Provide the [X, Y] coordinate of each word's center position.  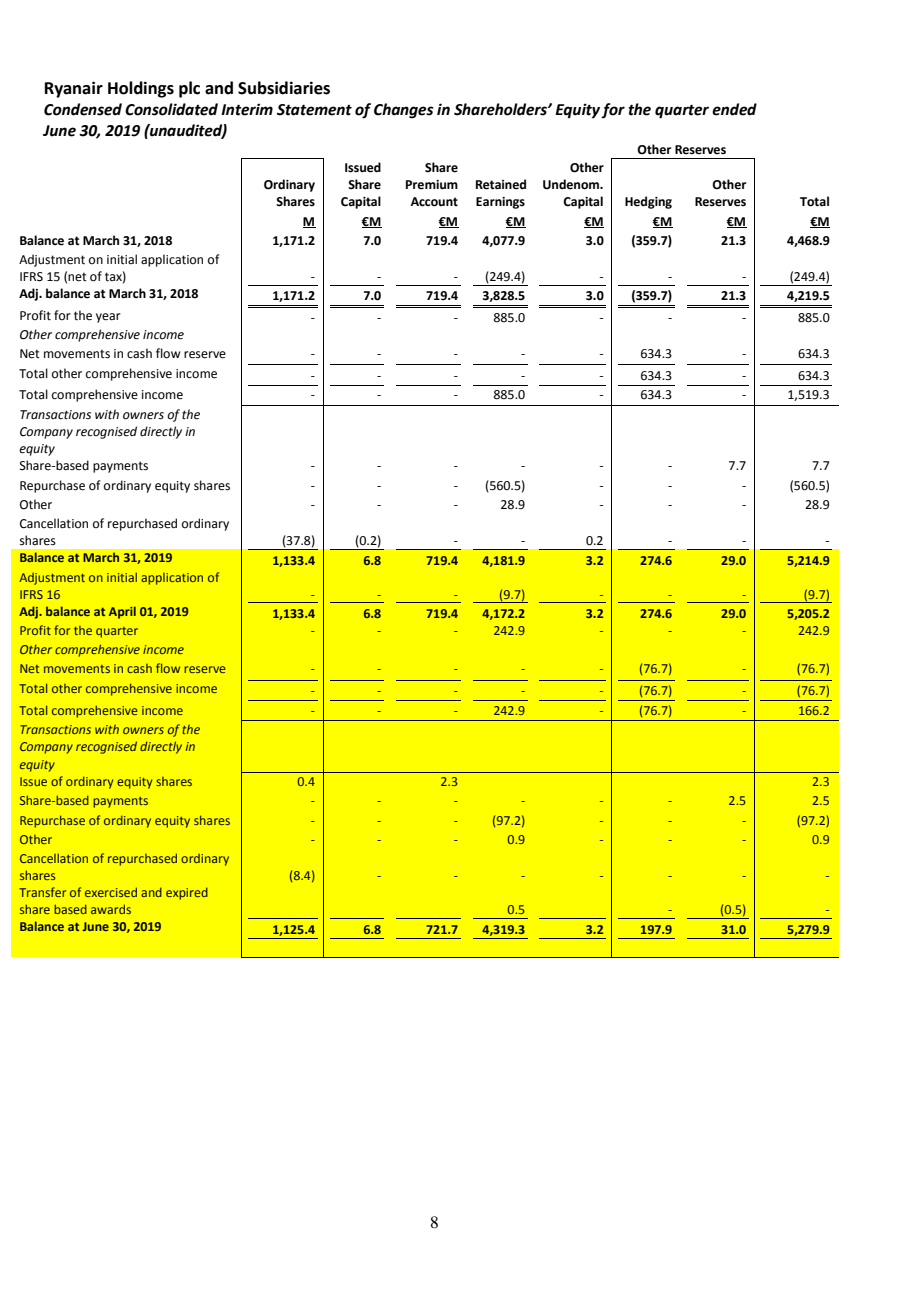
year [108, 318]
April [122, 612]
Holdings [141, 89]
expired [187, 893]
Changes [404, 111]
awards [111, 909]
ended [734, 109]
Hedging [648, 202]
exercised [111, 892]
